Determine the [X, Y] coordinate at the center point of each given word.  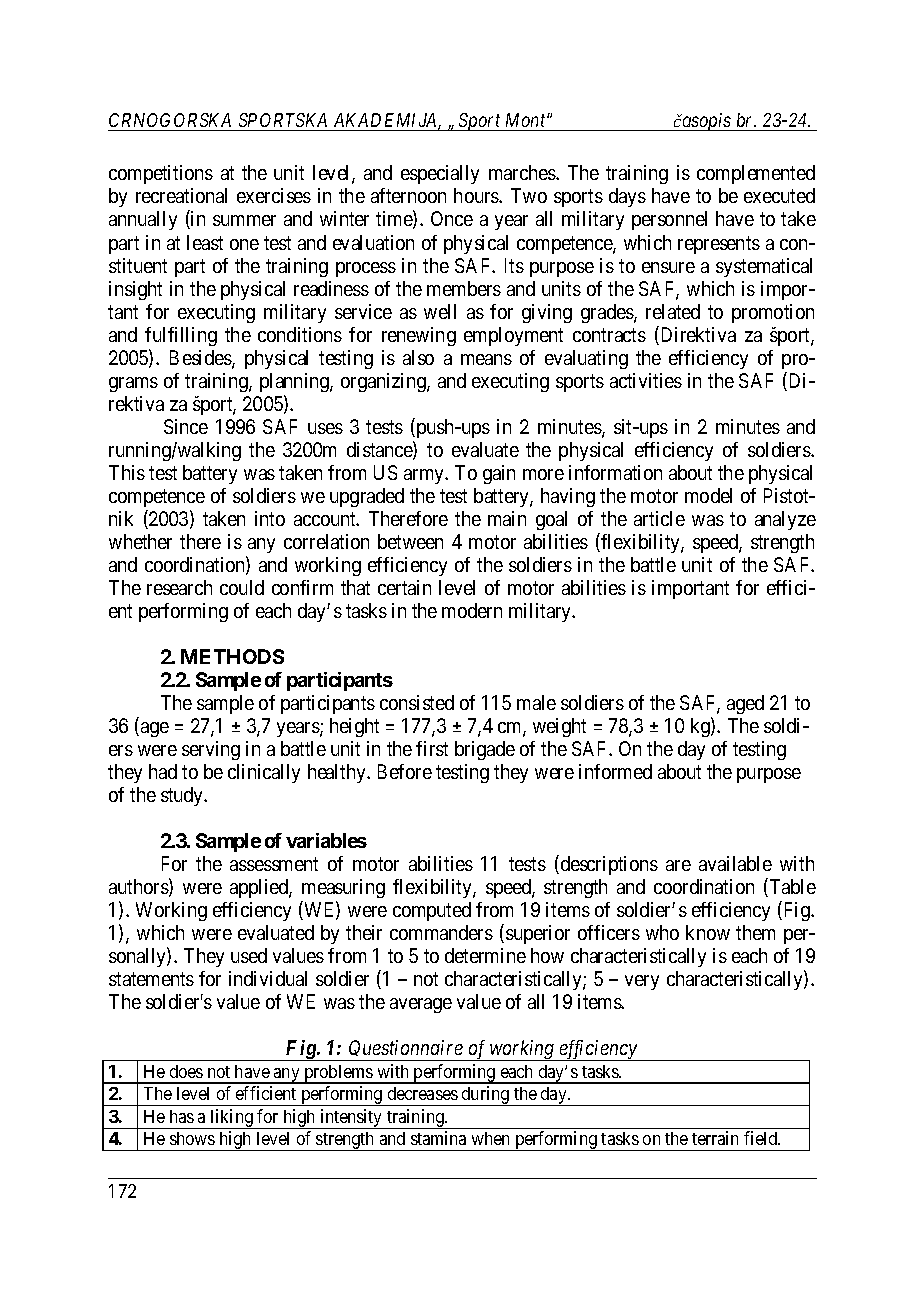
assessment [274, 864]
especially [440, 174]
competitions [161, 174]
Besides [201, 359]
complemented [756, 174]
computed [432, 911]
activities [646, 380]
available [735, 863]
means [486, 359]
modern [472, 610]
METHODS [232, 656]
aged [745, 704]
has [182, 1116]
